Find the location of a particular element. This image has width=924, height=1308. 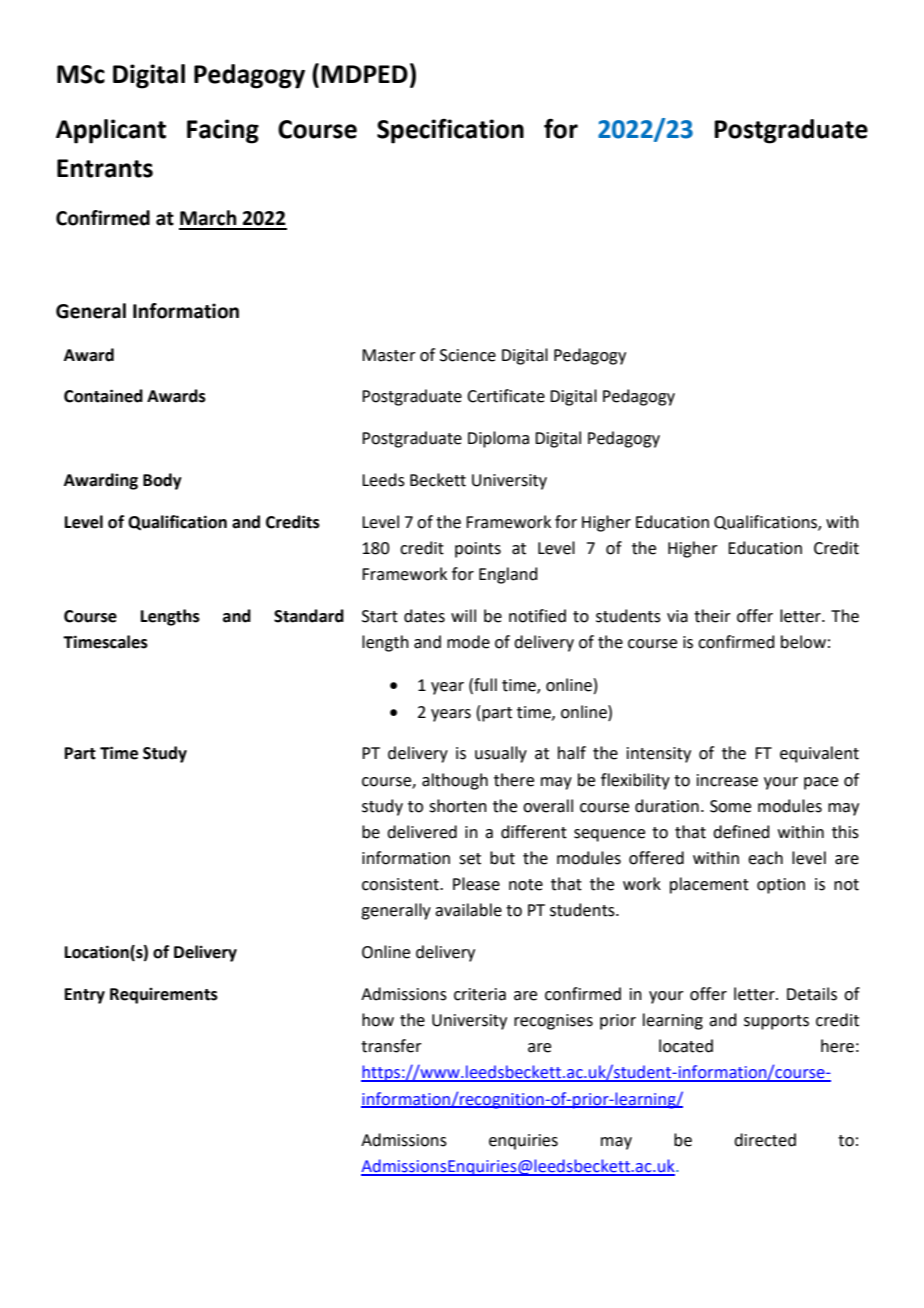

Please is located at coordinates (476, 884).
